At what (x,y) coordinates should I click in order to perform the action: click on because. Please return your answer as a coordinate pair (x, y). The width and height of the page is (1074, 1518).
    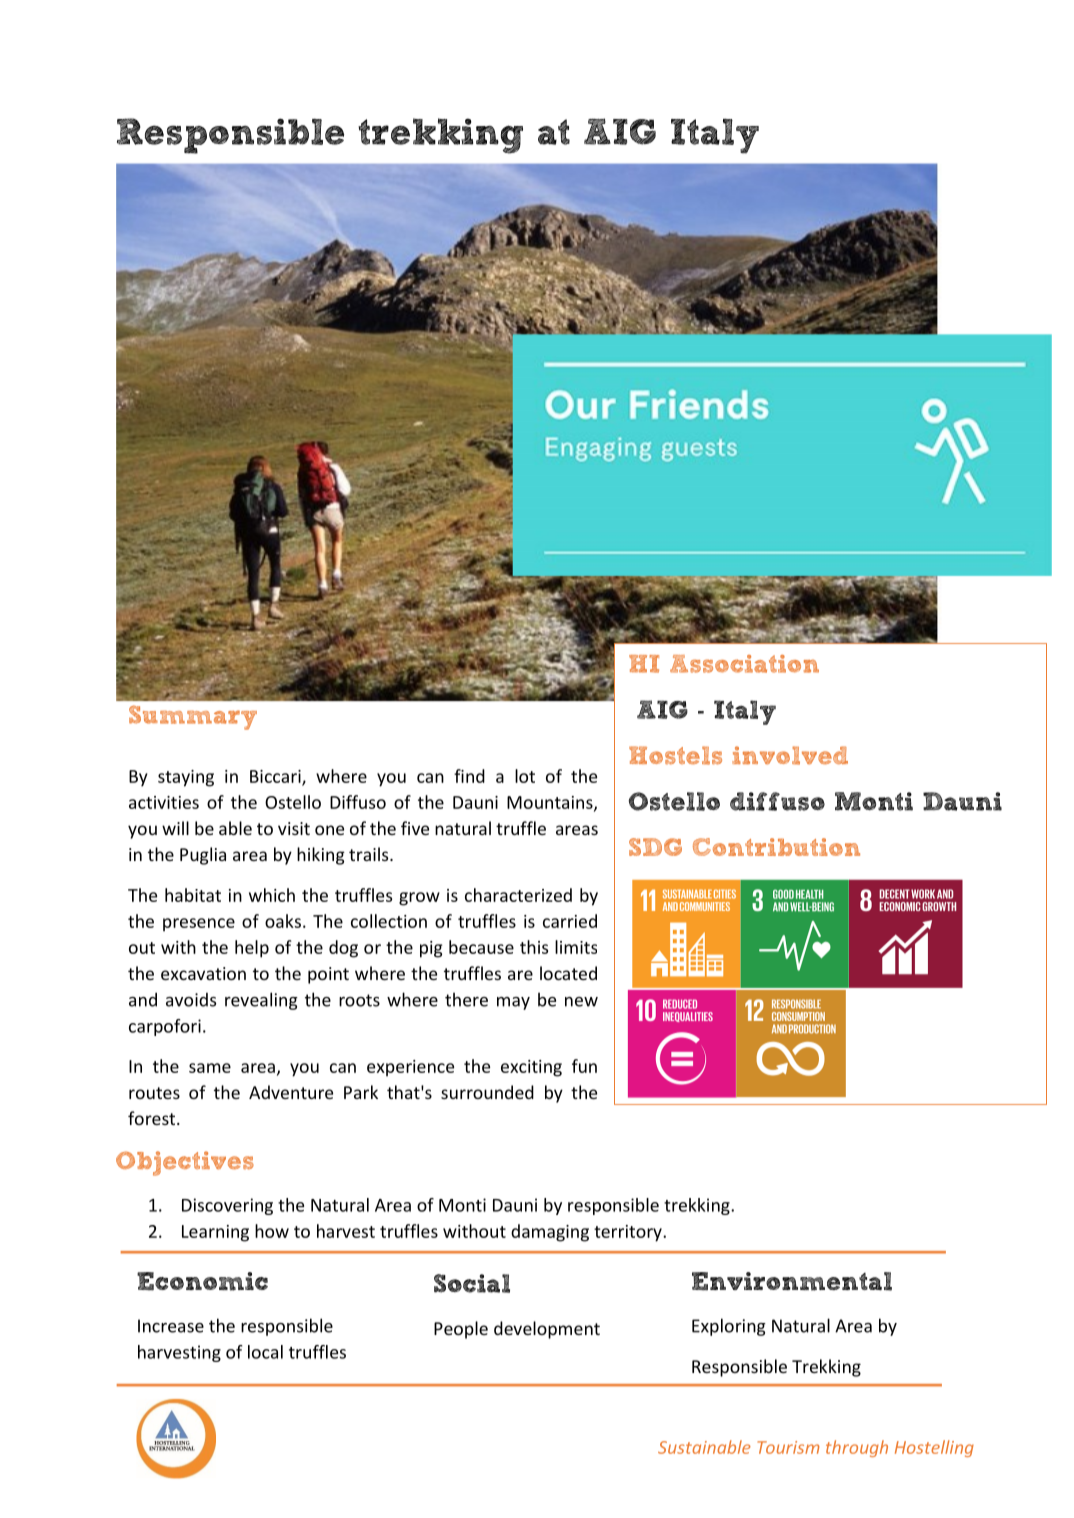
    Looking at the image, I should click on (481, 947).
